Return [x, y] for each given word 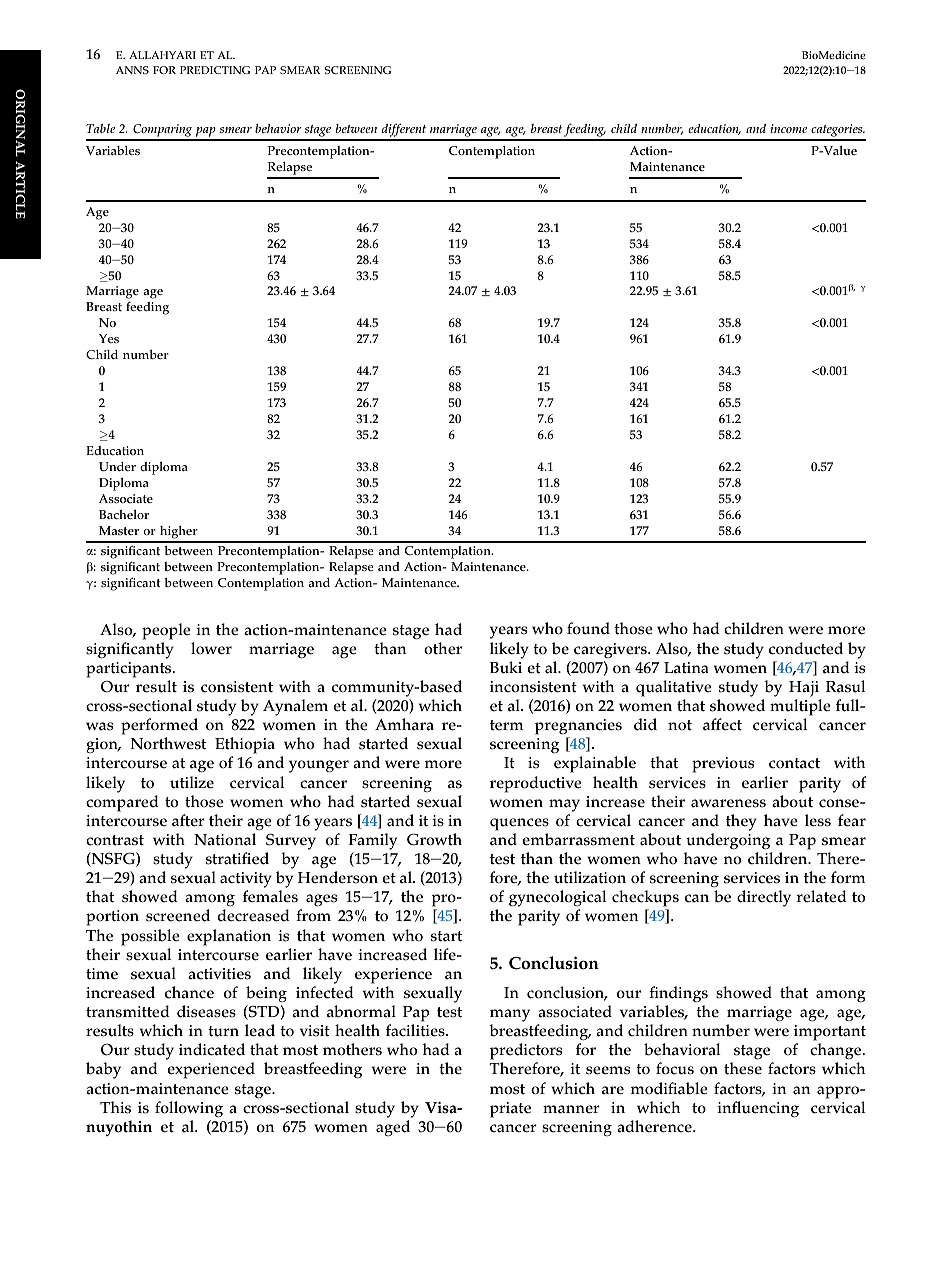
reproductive [536, 784]
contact [794, 763]
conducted [806, 648]
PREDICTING [215, 70]
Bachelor [124, 515]
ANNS [132, 70]
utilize [192, 782]
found [588, 628]
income [788, 128]
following [189, 1109]
